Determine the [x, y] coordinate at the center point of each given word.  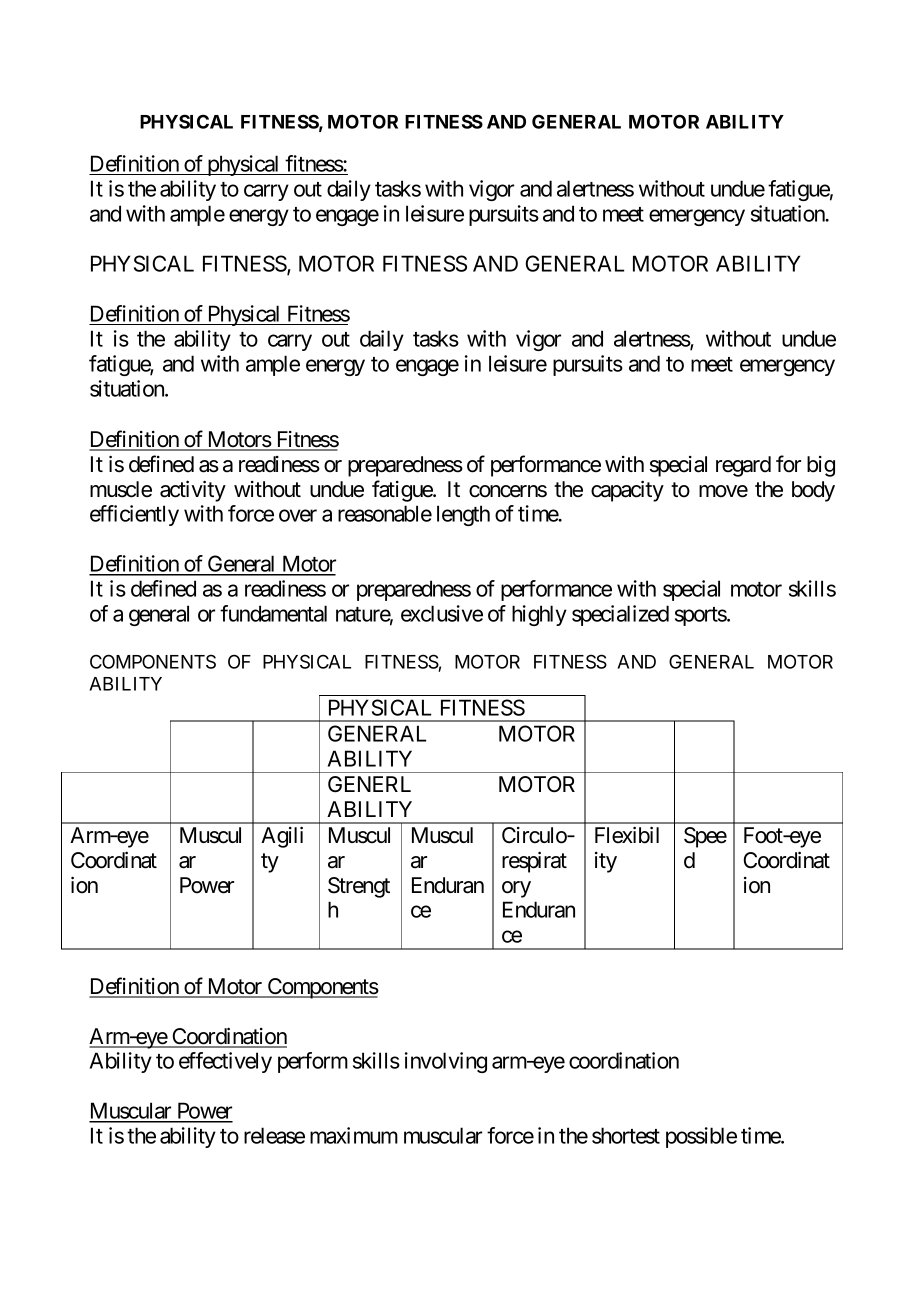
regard [743, 466]
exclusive [442, 613]
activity [193, 491]
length [463, 515]
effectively [225, 1062]
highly [539, 615]
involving [446, 1062]
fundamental [273, 613]
